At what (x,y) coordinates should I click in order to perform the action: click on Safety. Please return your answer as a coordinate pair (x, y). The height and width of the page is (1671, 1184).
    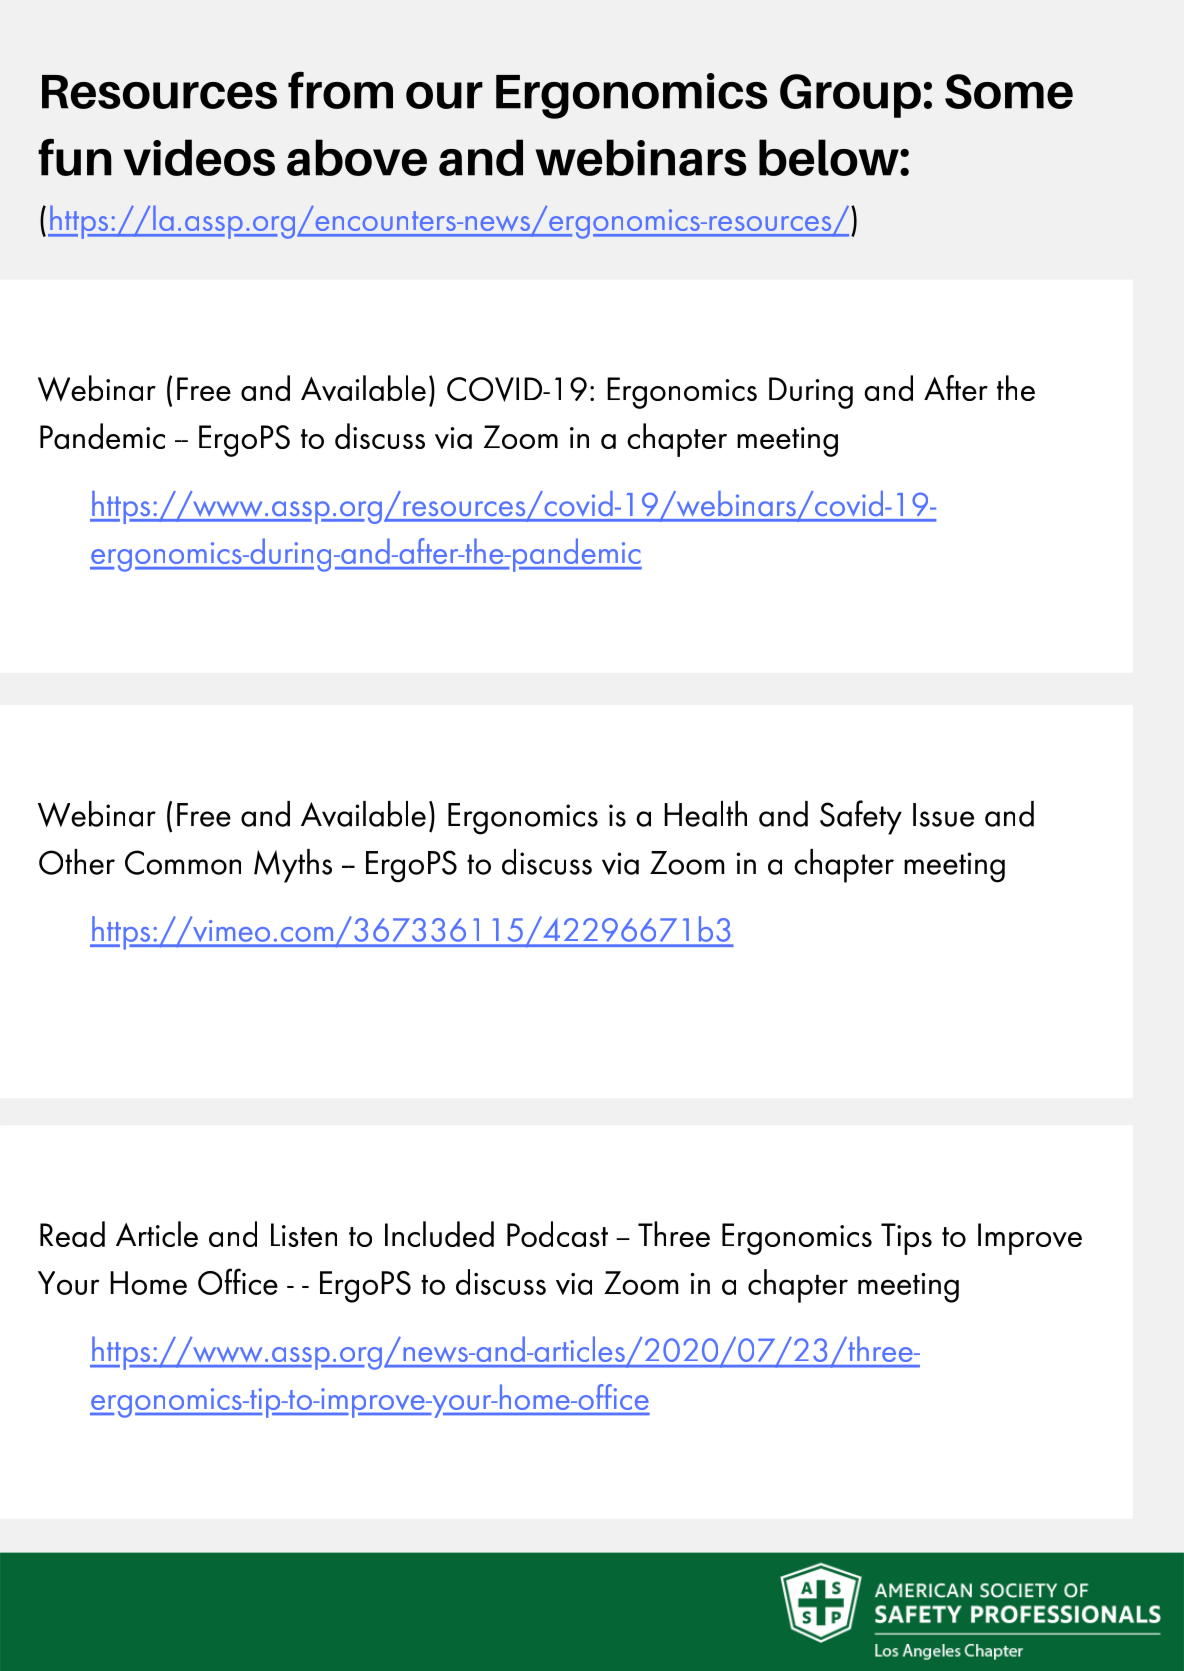
    Looking at the image, I should click on (861, 817).
